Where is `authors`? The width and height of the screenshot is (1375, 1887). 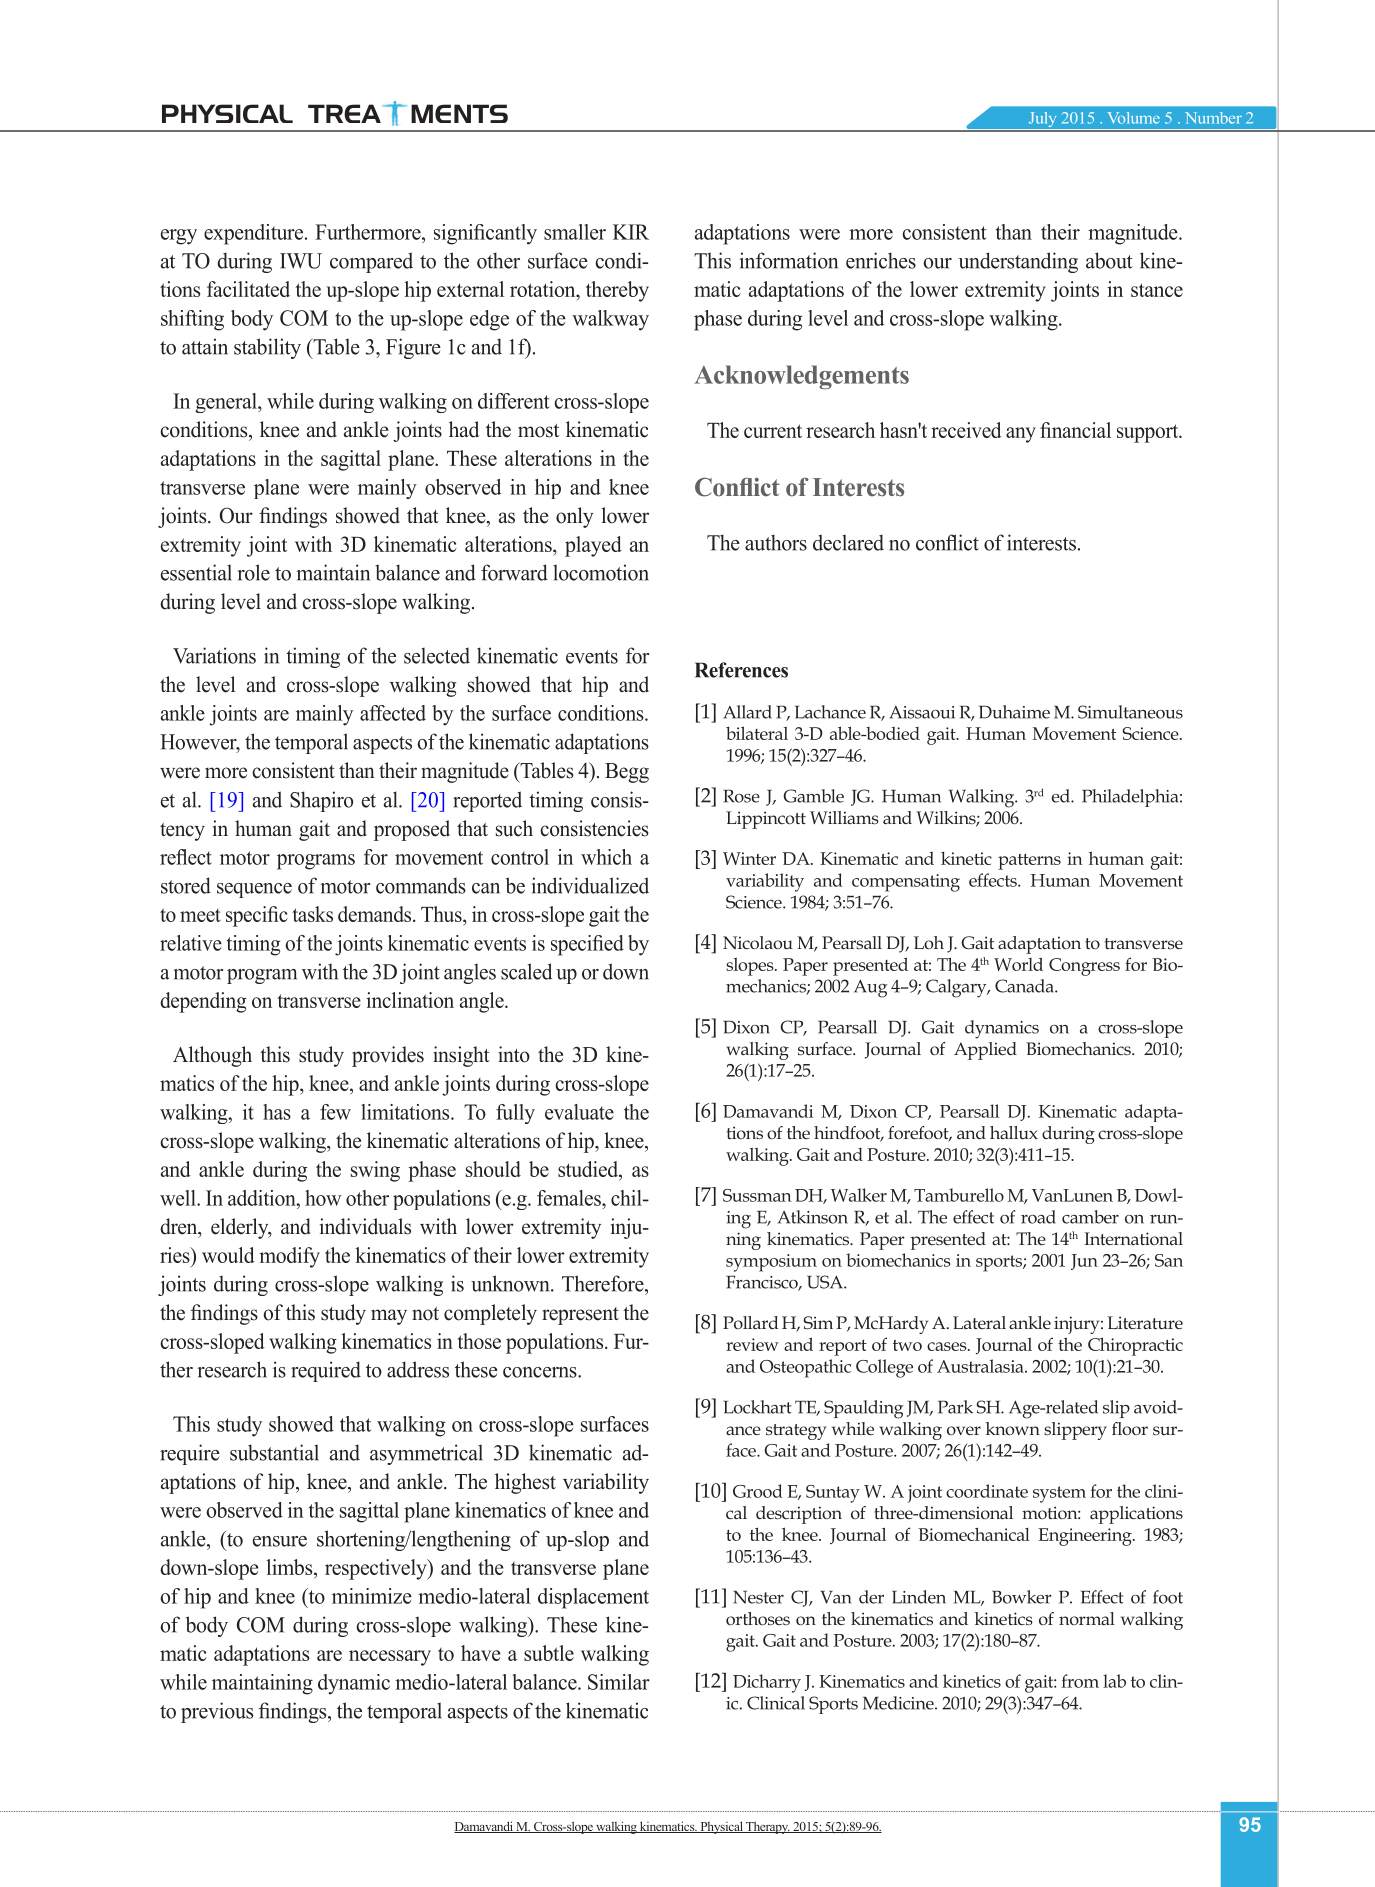 authors is located at coordinates (776, 542).
